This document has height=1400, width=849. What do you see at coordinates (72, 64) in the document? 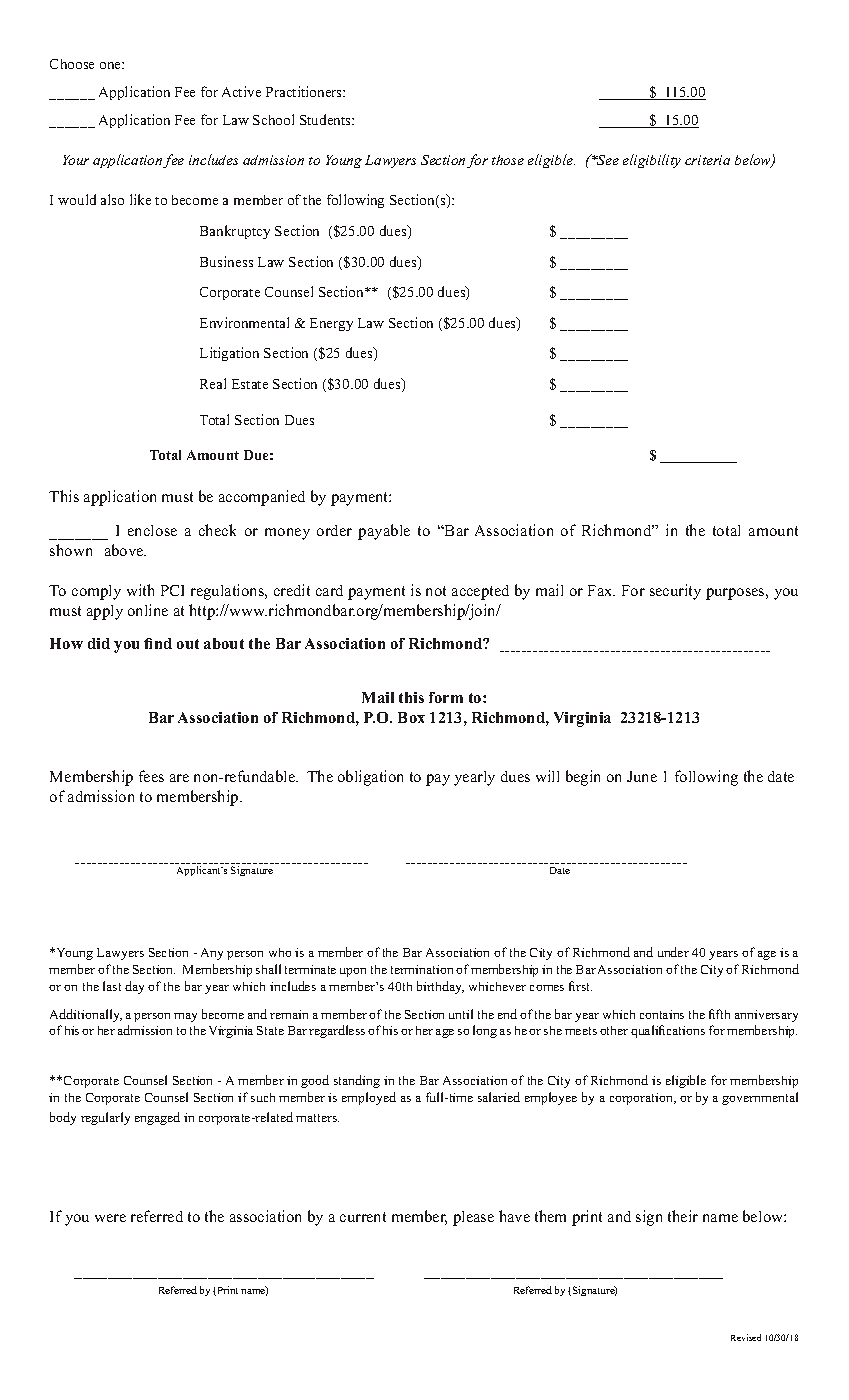
I see `Choose` at bounding box center [72, 64].
